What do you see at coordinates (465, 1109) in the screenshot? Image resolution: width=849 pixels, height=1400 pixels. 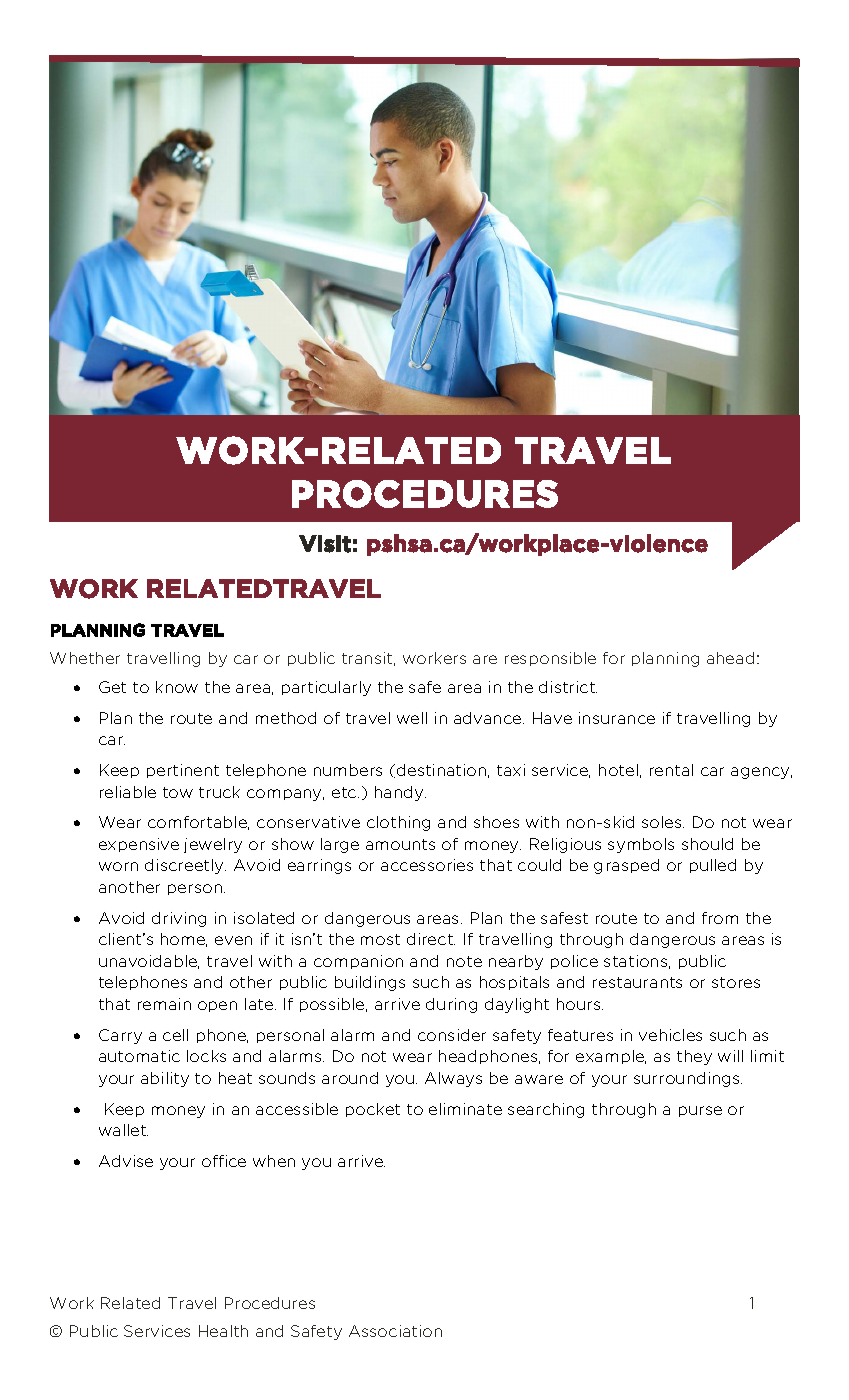 I see `eliminate` at bounding box center [465, 1109].
